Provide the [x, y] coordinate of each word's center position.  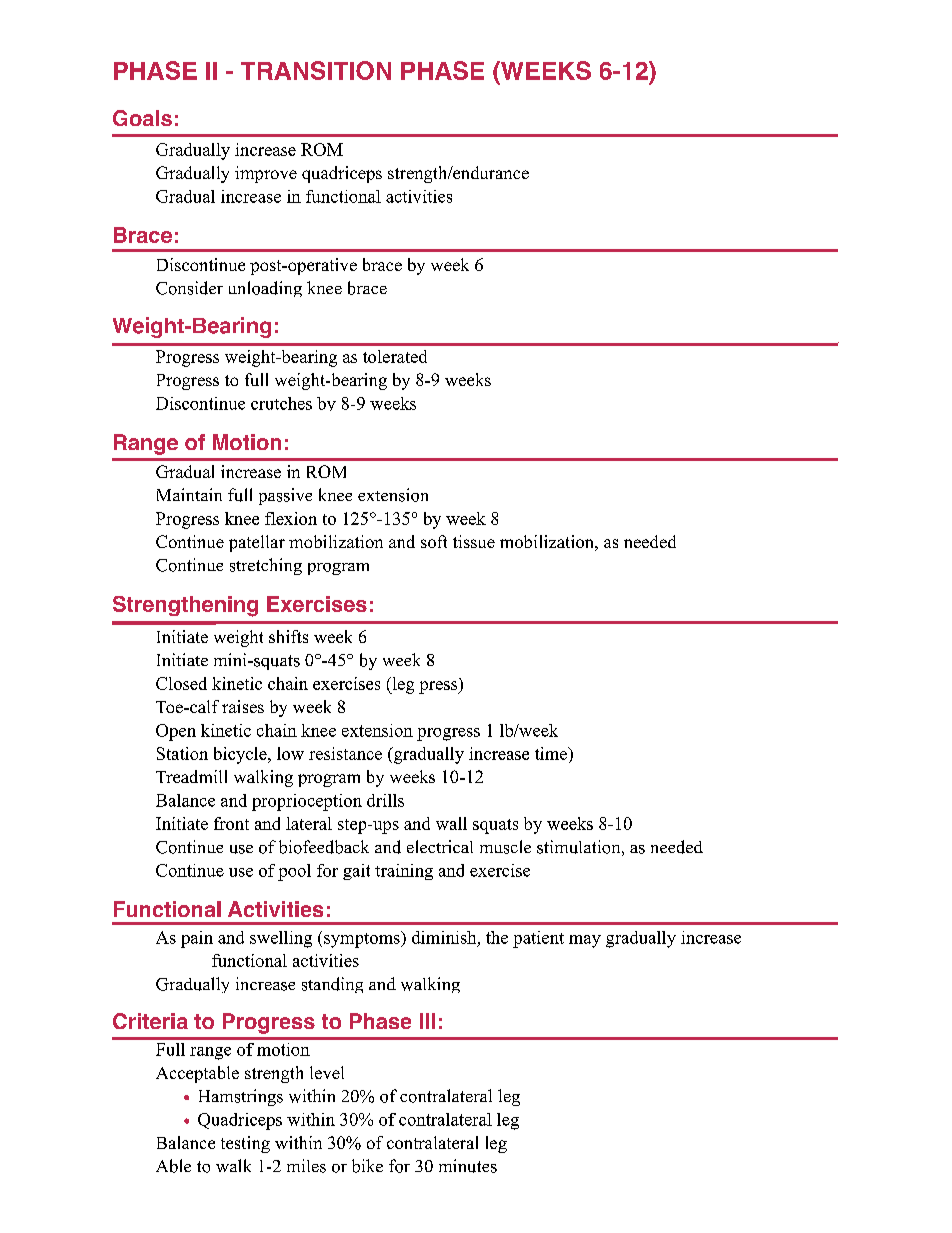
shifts [288, 636]
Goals [142, 118]
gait [356, 872]
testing [245, 1144]
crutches [281, 403]
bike [367, 1166]
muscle [505, 847]
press [439, 687]
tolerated [395, 356]
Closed [181, 683]
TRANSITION [316, 70]
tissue [474, 541]
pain [197, 939]
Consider [189, 288]
